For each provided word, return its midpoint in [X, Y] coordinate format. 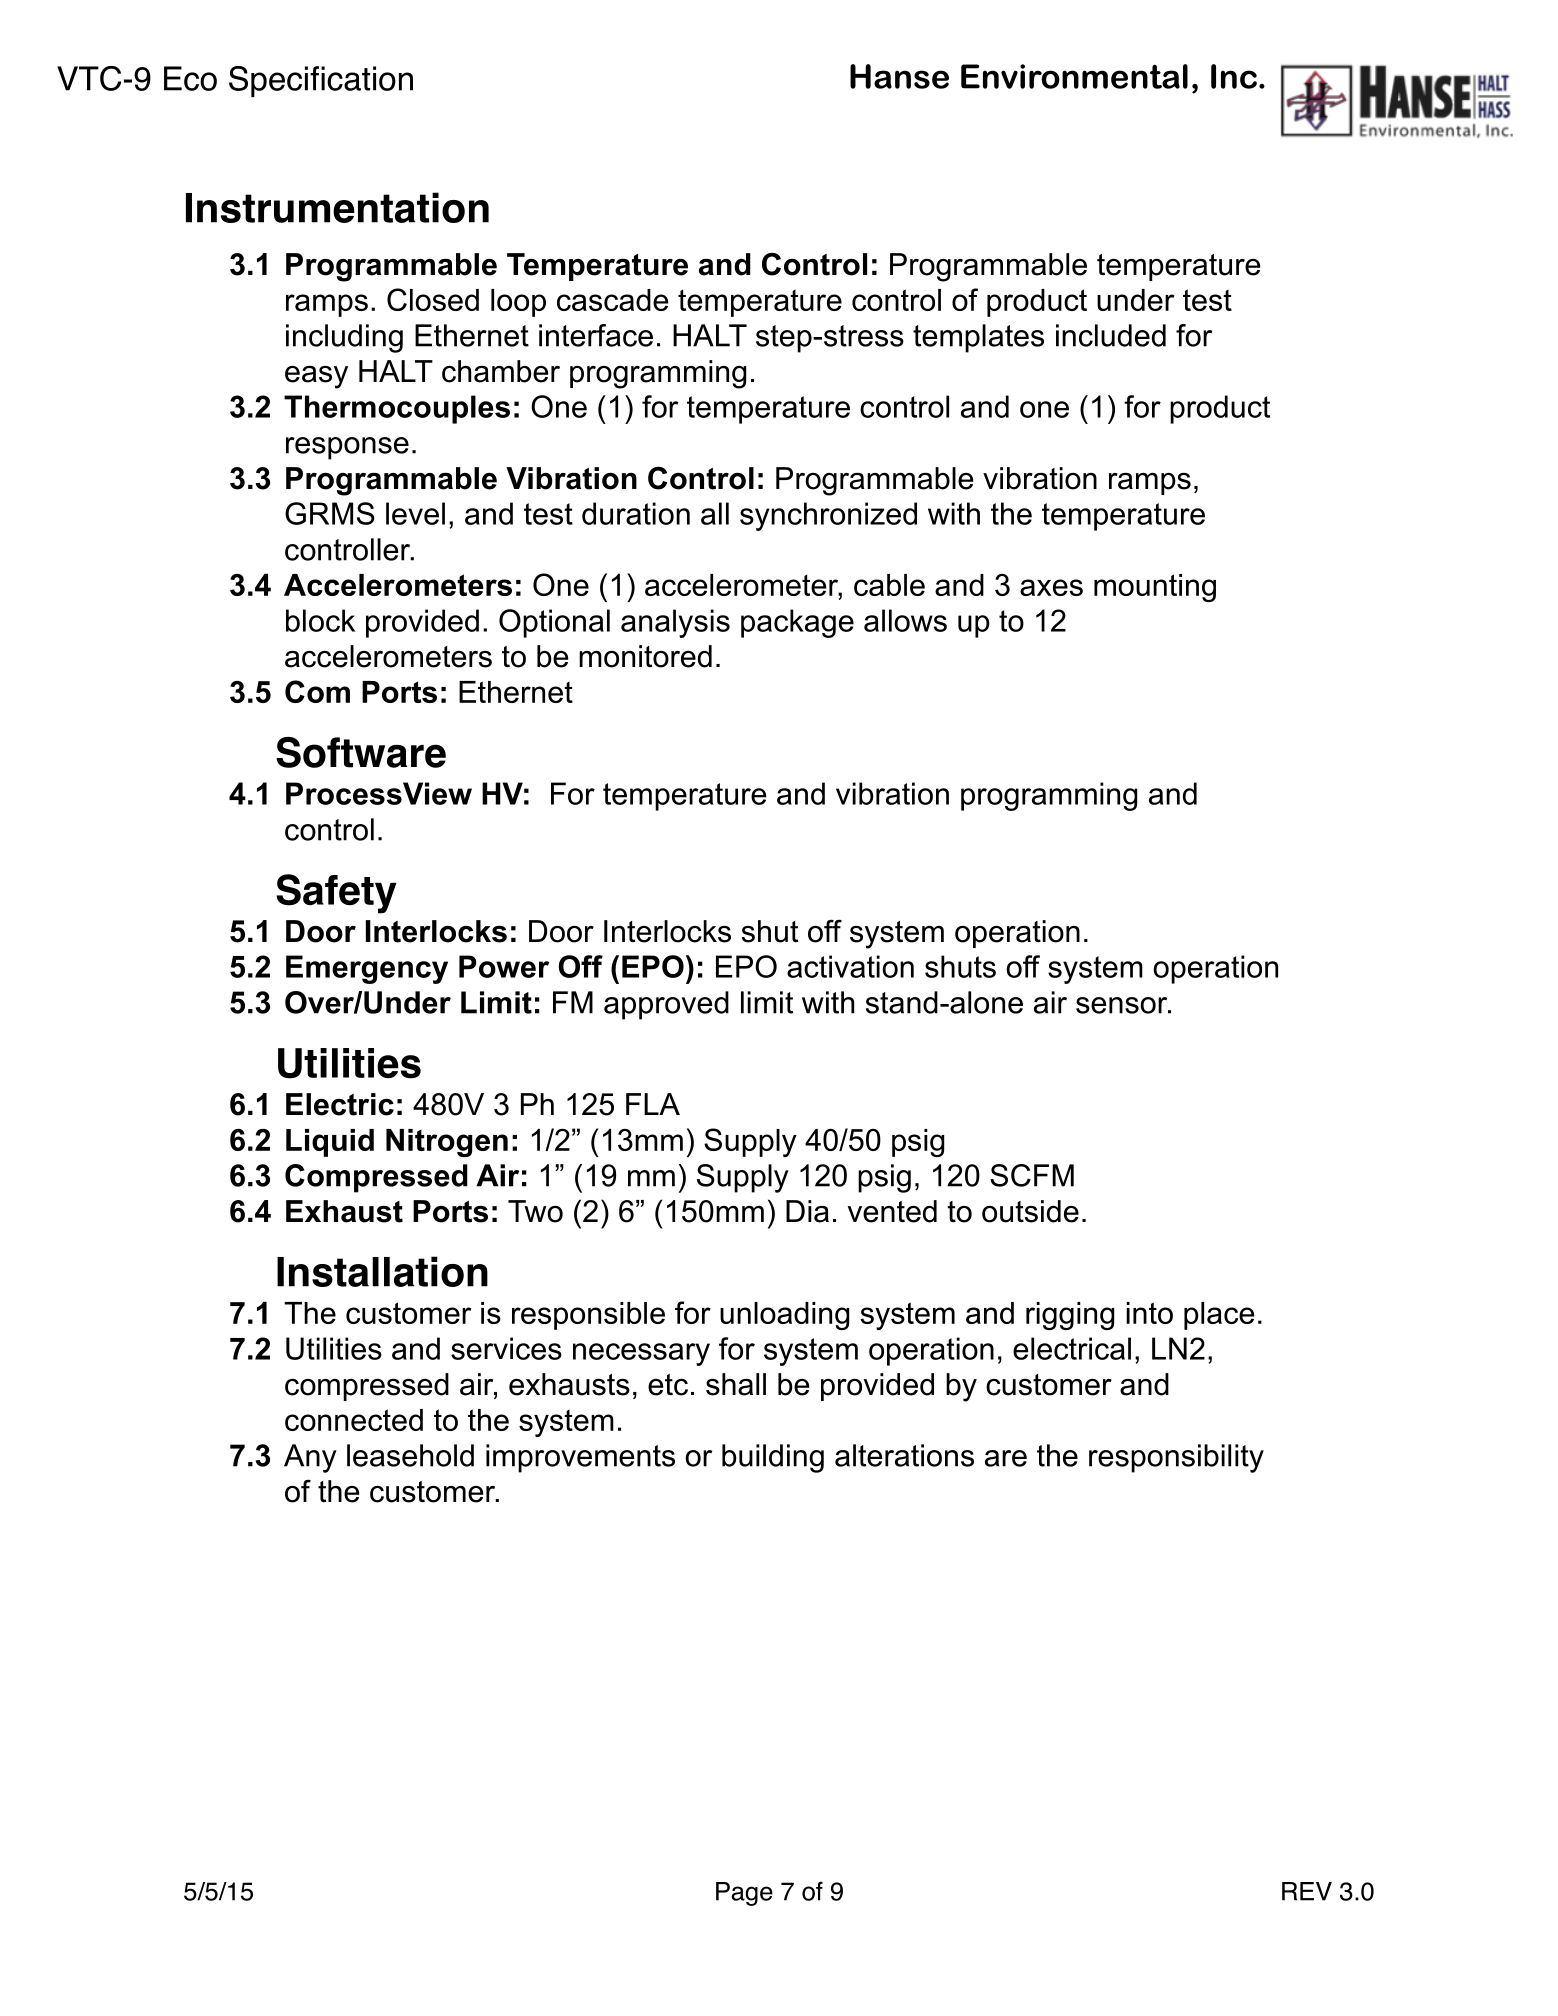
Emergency [367, 969]
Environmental [1074, 76]
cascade [613, 300]
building [773, 1458]
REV [1307, 1891]
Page [744, 1894]
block [320, 620]
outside [1030, 1211]
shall [736, 1384]
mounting [1155, 588]
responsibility [1176, 1458]
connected [354, 1420]
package [797, 623]
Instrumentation [337, 207]
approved [666, 1005]
